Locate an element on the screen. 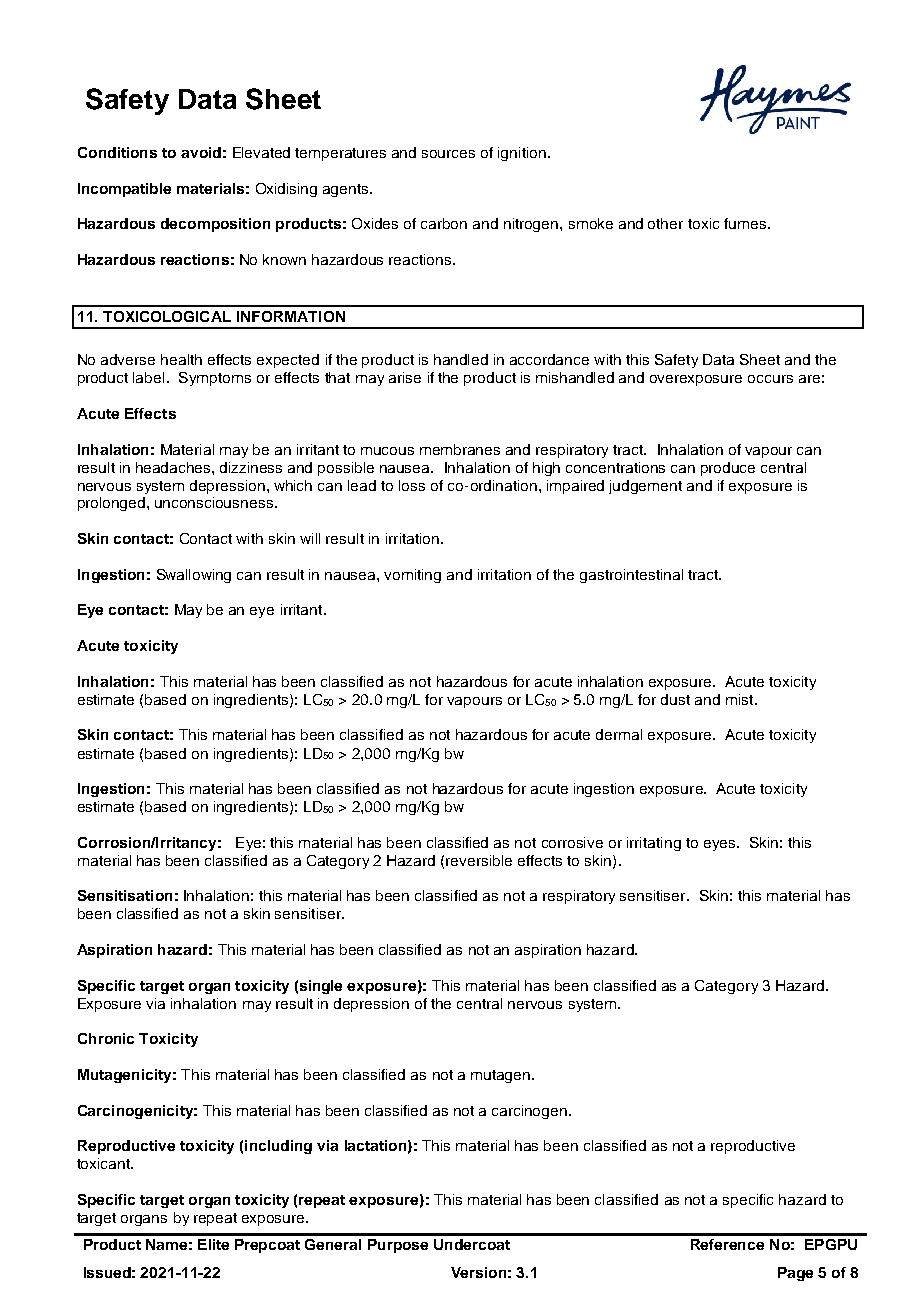 The width and height of the screenshot is (924, 1308). membranes is located at coordinates (460, 449).
